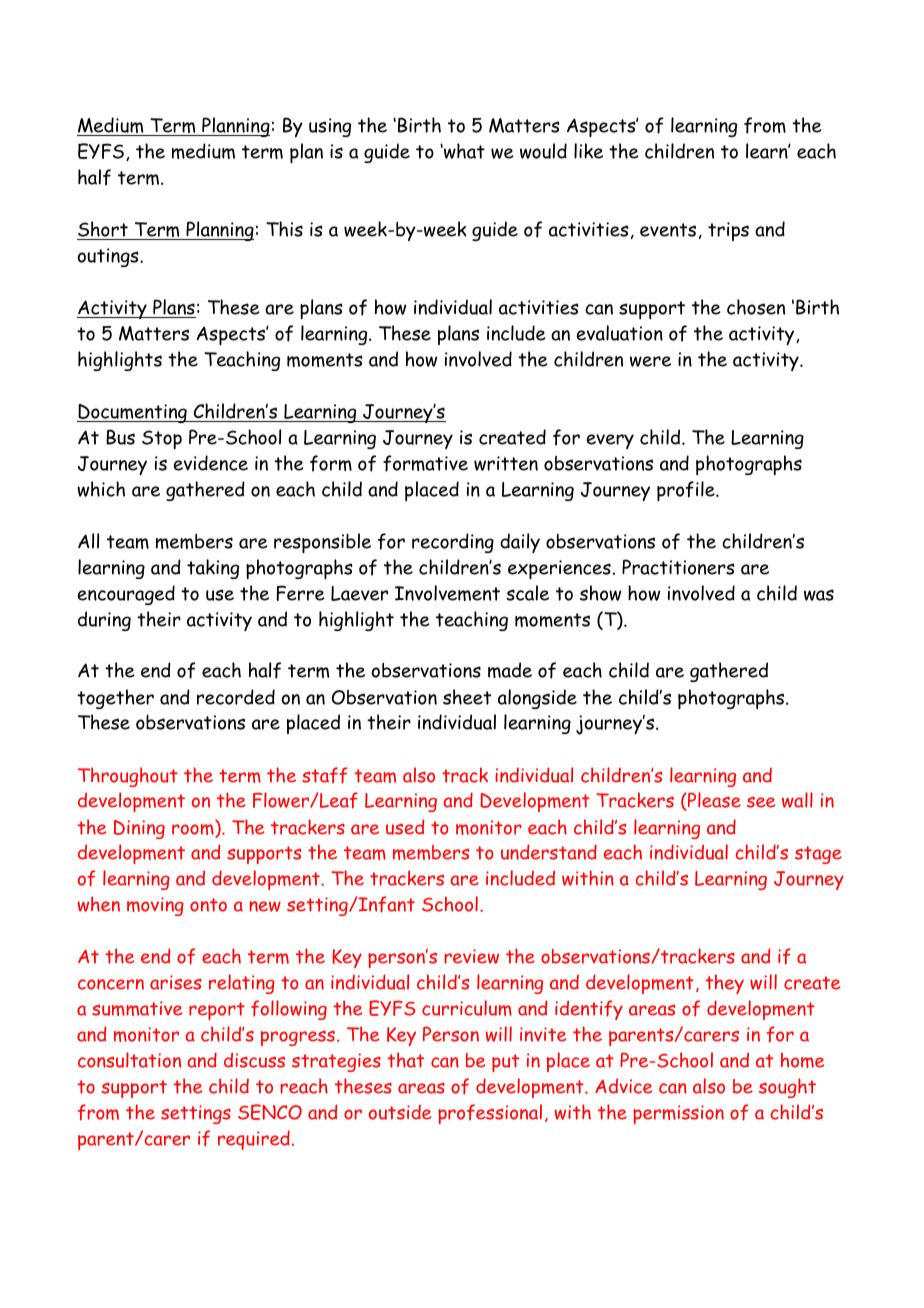  What do you see at coordinates (728, 231) in the screenshot?
I see `trips` at bounding box center [728, 231].
